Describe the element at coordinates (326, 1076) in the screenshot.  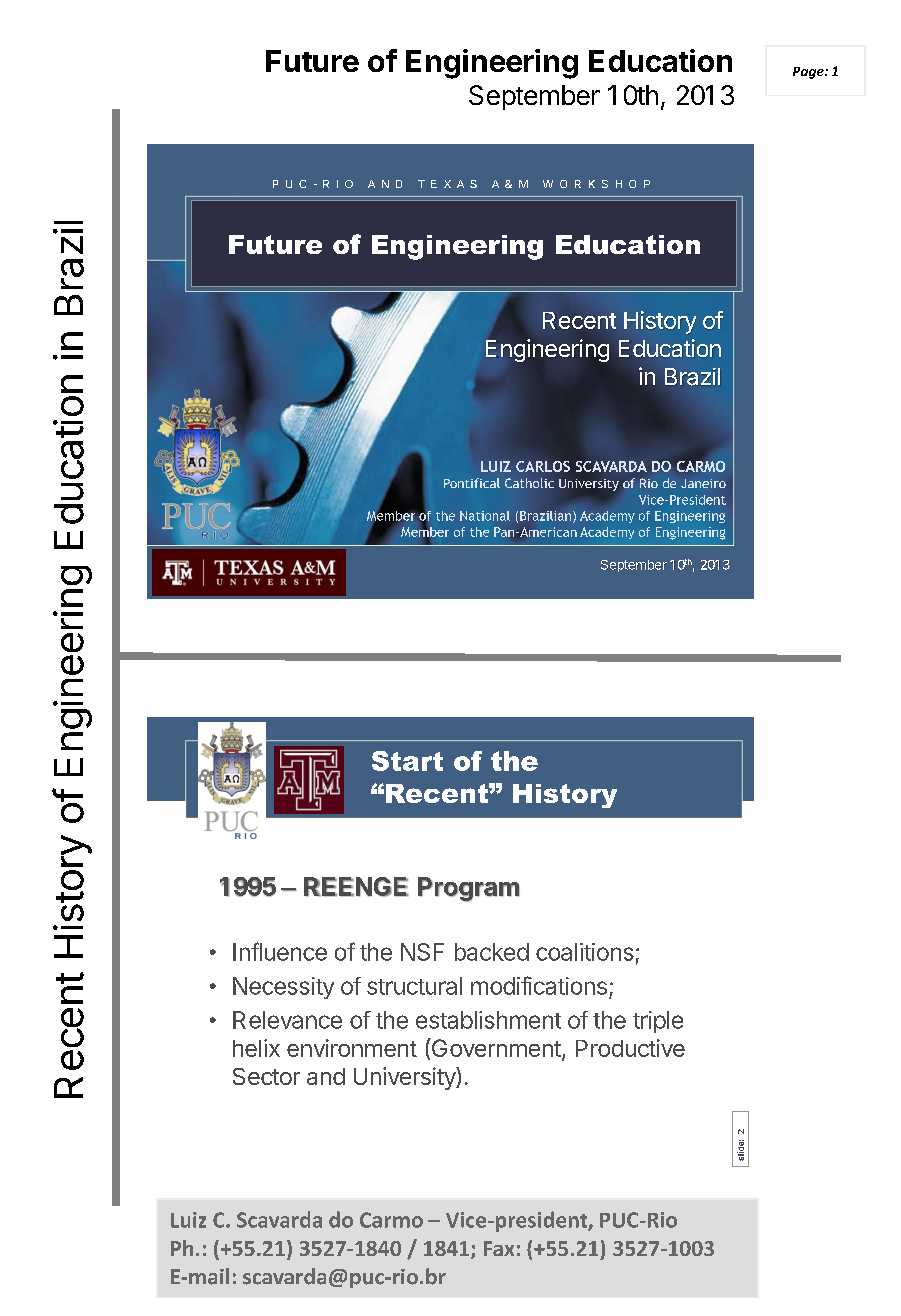
I see `and` at that location.
